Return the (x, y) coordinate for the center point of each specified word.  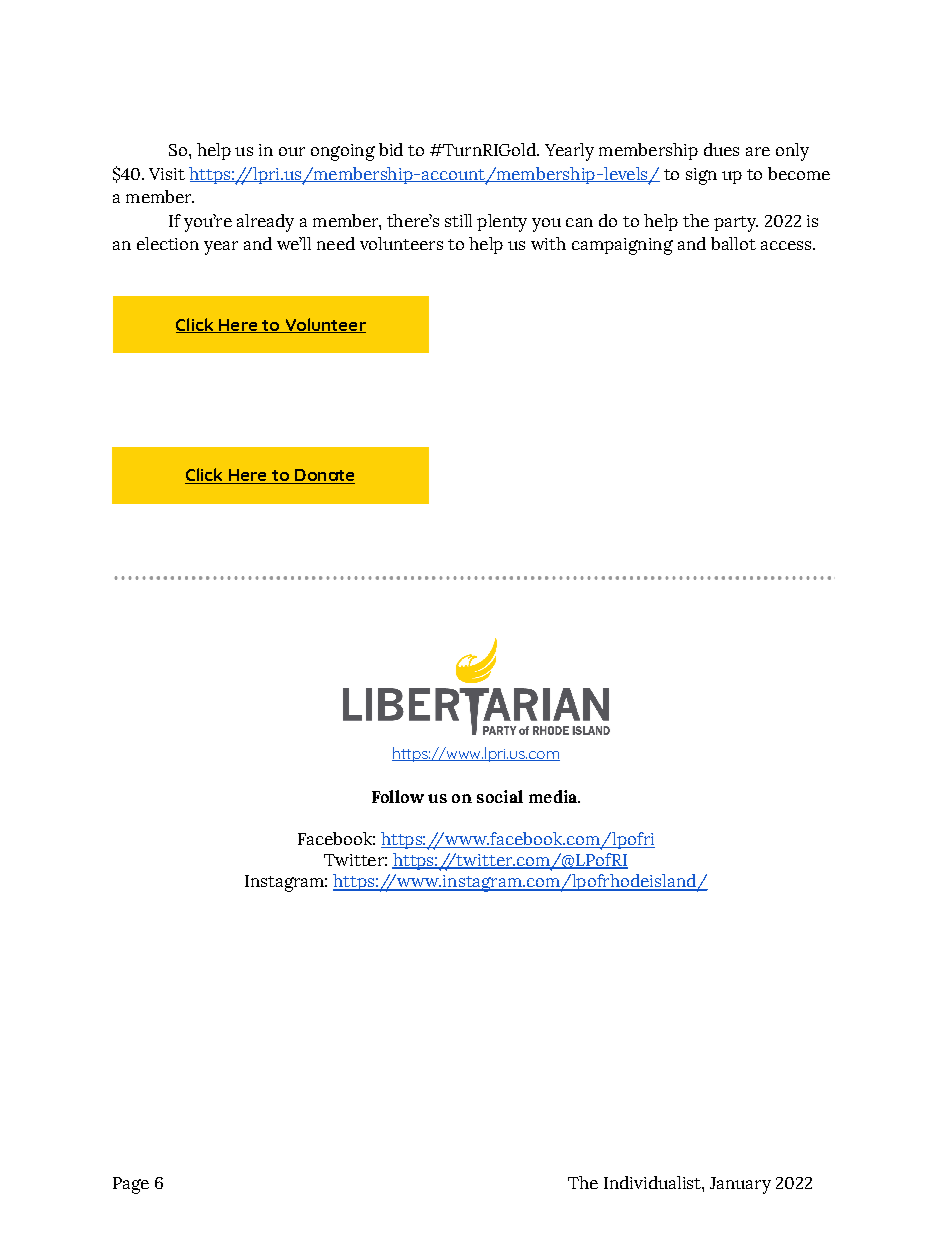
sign (701, 176)
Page (131, 1185)
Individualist (653, 1182)
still (458, 220)
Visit (167, 174)
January (740, 1185)
